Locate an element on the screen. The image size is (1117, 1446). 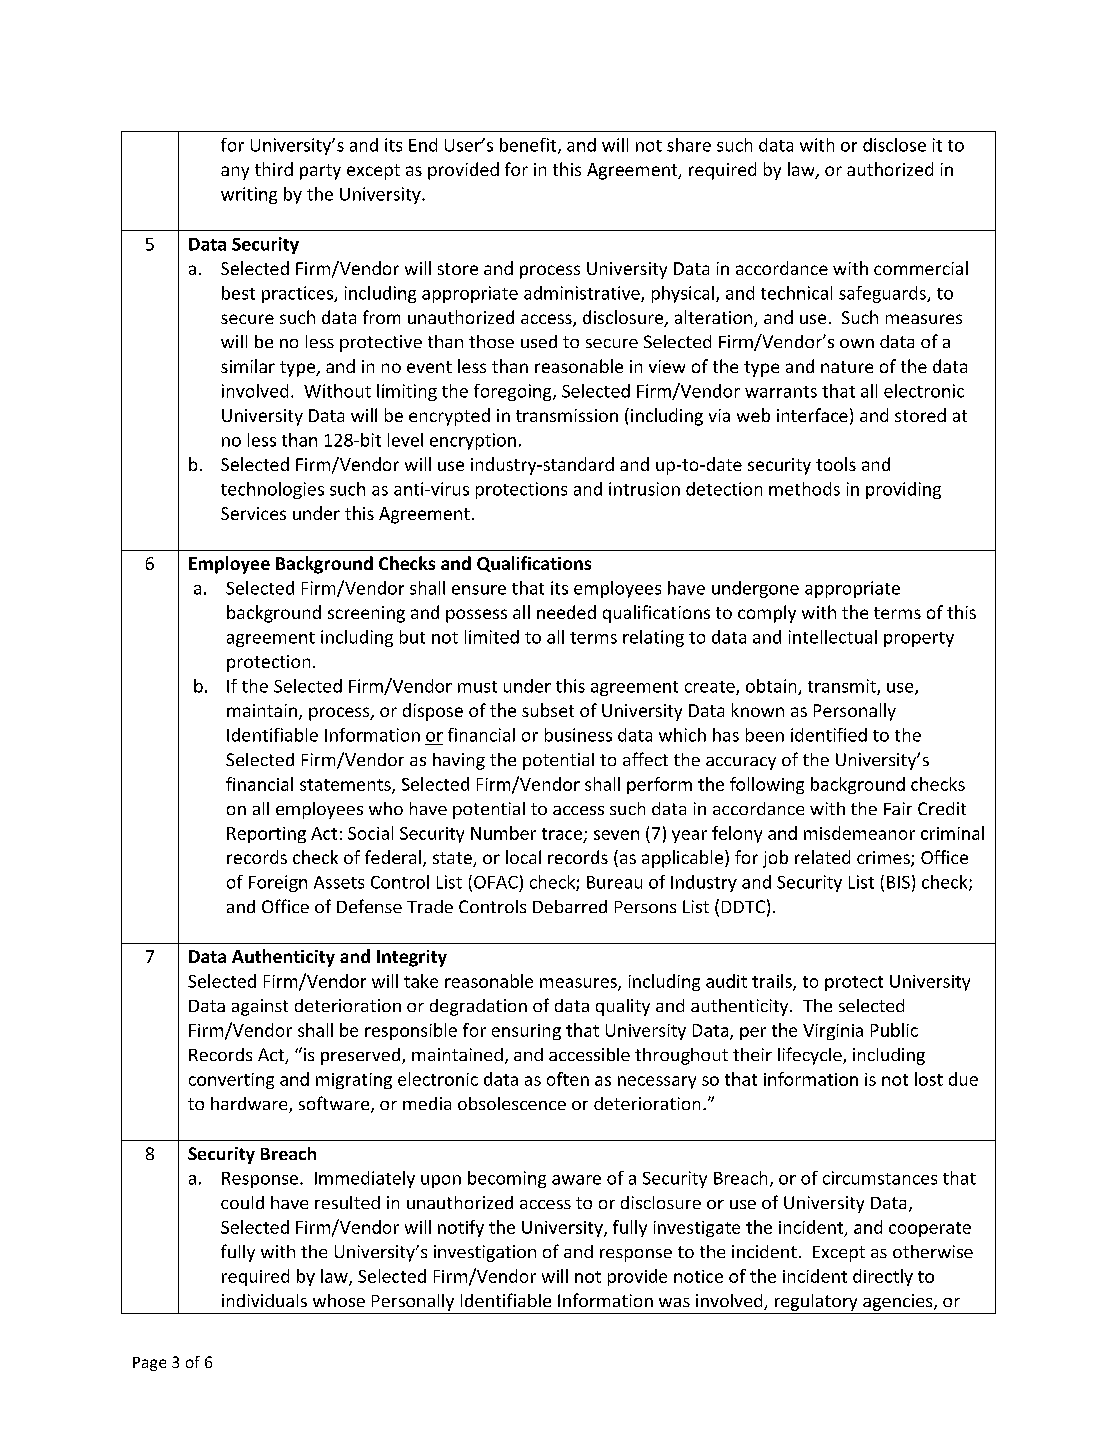
agencies is located at coordinates (899, 1302).
